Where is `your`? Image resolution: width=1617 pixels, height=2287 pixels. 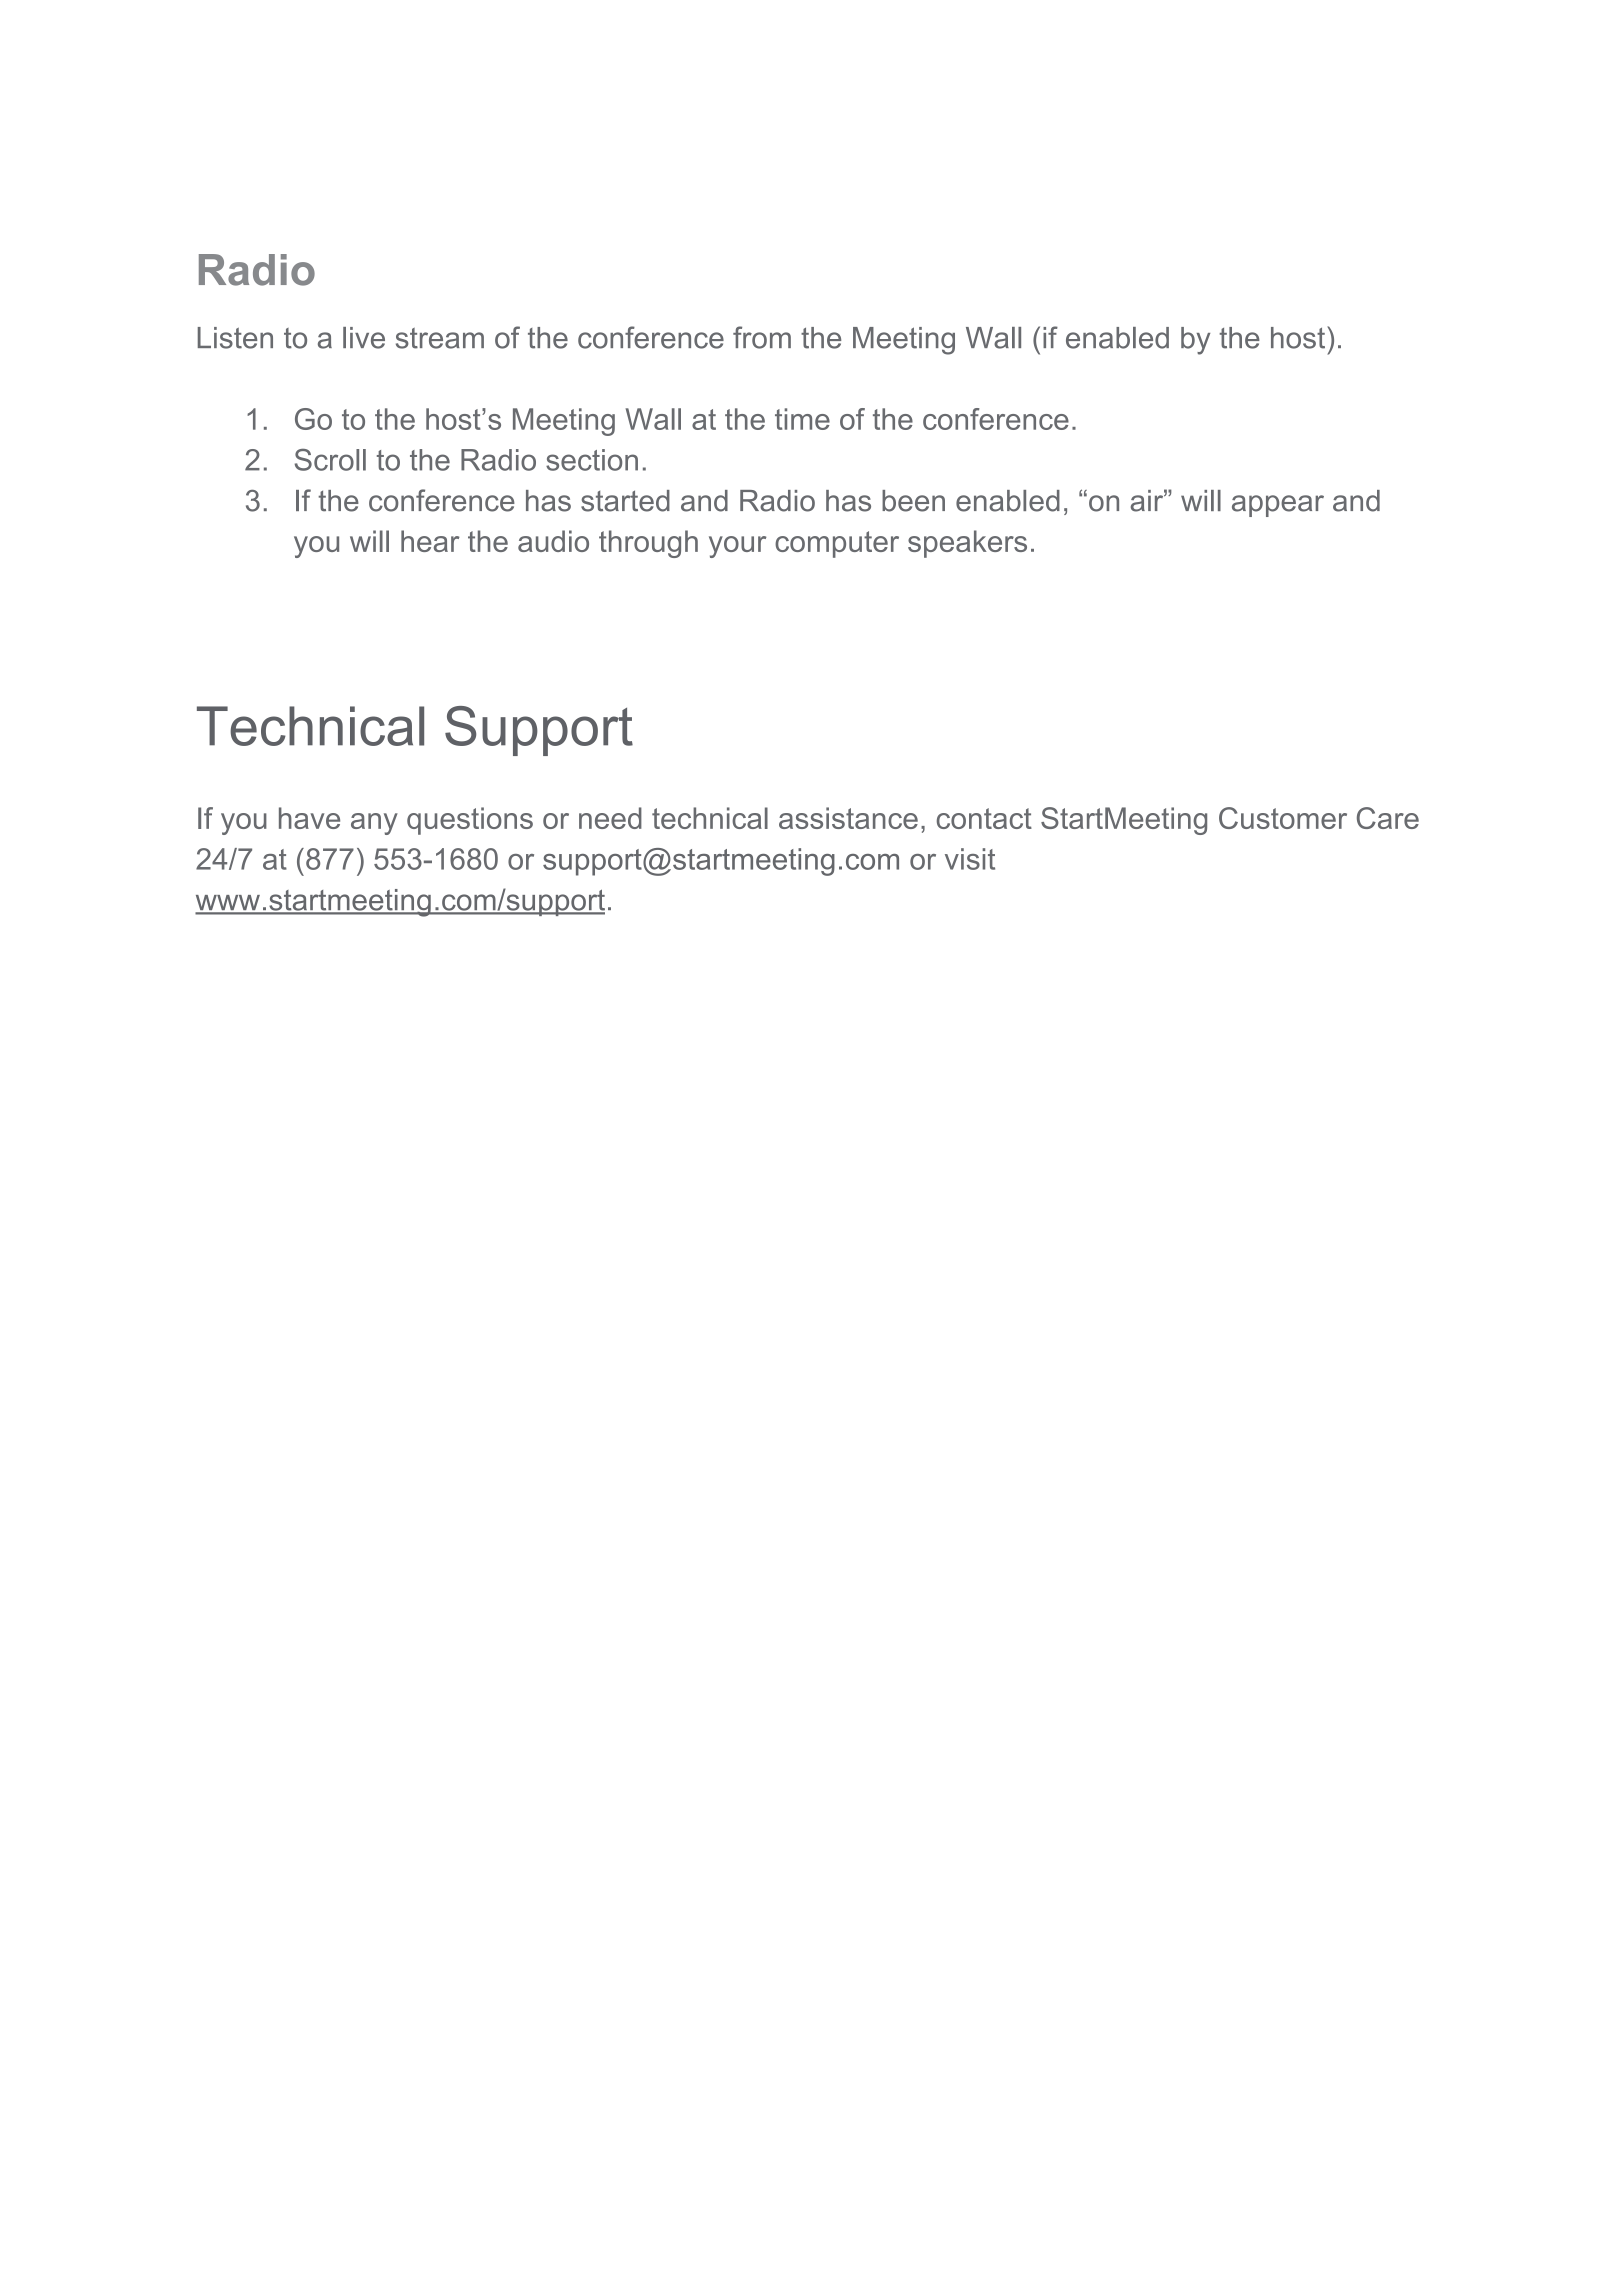 your is located at coordinates (738, 547).
